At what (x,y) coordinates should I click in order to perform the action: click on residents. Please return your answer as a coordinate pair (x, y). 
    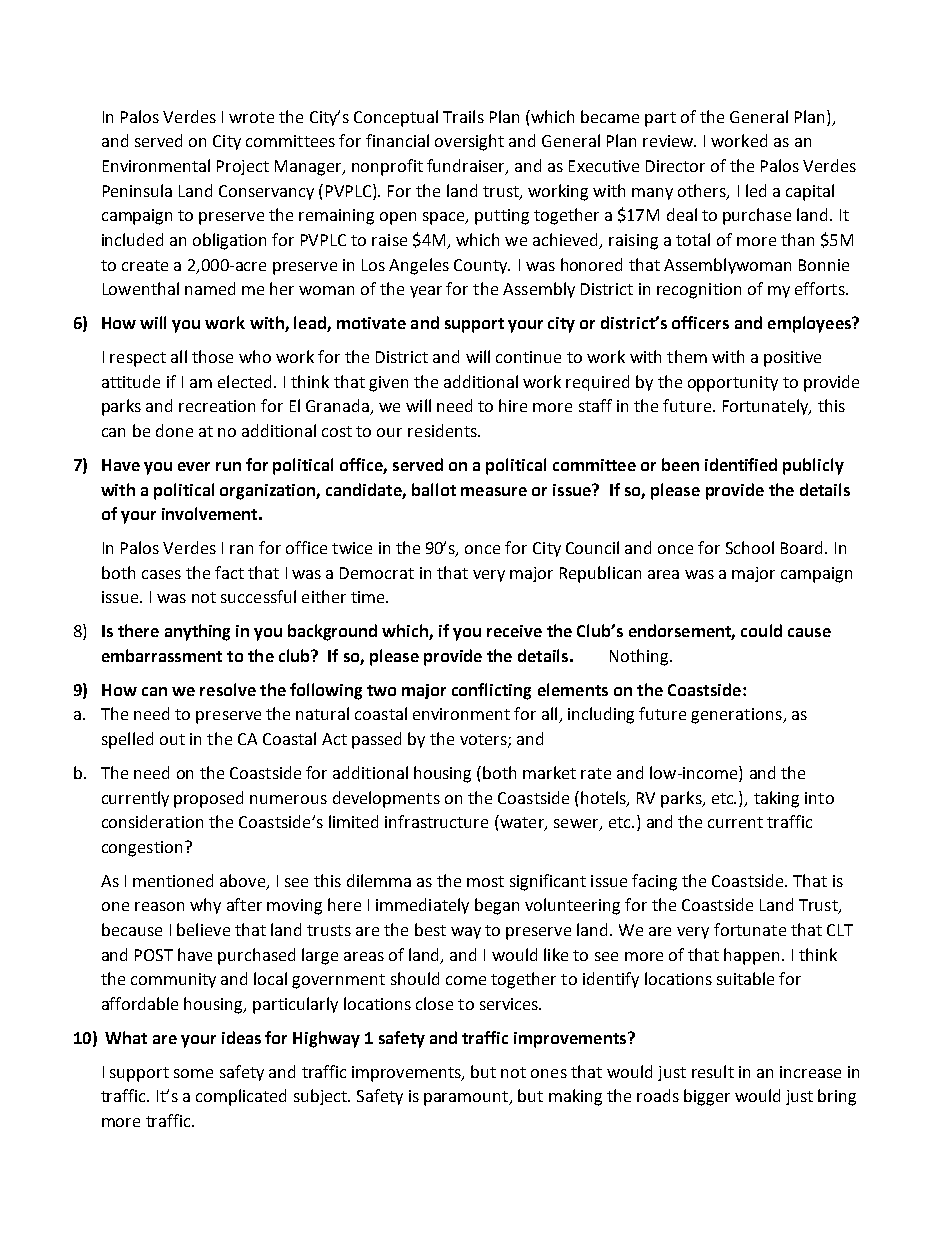
    Looking at the image, I should click on (443, 430).
